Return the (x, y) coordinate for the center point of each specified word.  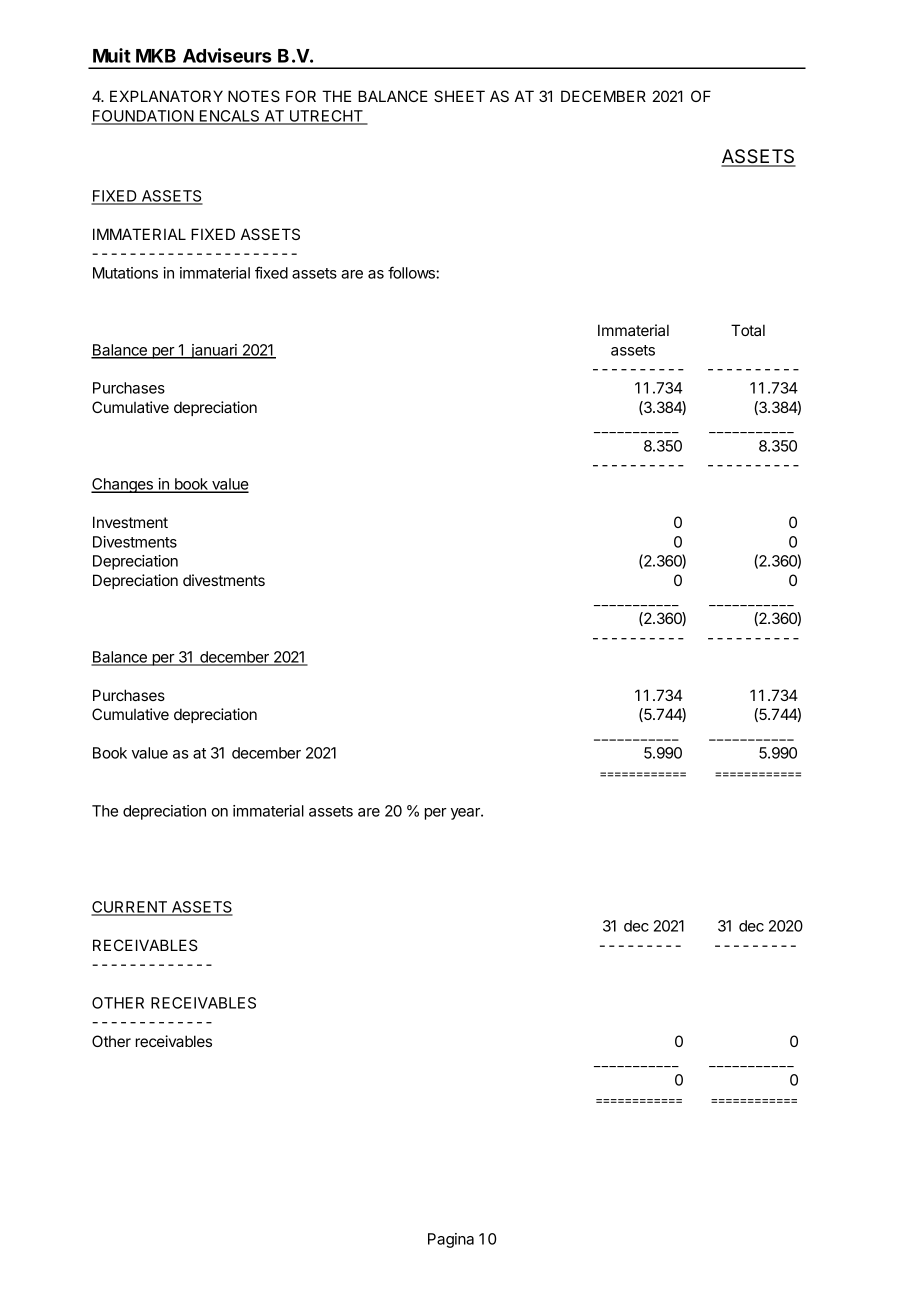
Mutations (125, 273)
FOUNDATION (143, 117)
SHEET (459, 96)
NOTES (254, 96)
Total (748, 330)
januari (213, 351)
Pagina (451, 1240)
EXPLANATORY (166, 96)
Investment (130, 522)
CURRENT (130, 908)
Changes (123, 485)
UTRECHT (326, 117)
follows (412, 272)
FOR (301, 96)
